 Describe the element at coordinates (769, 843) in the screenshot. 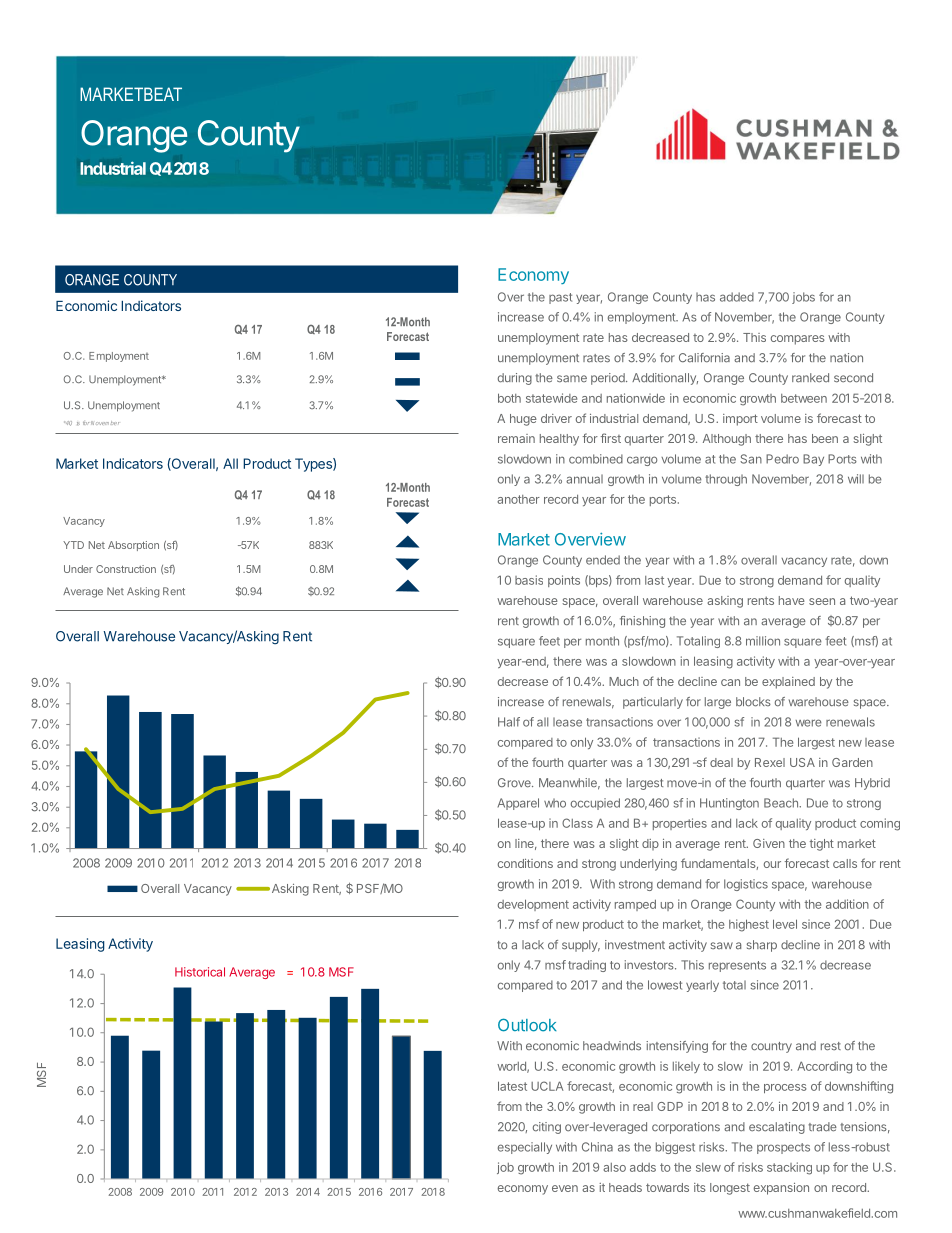

I see `Given` at that location.
